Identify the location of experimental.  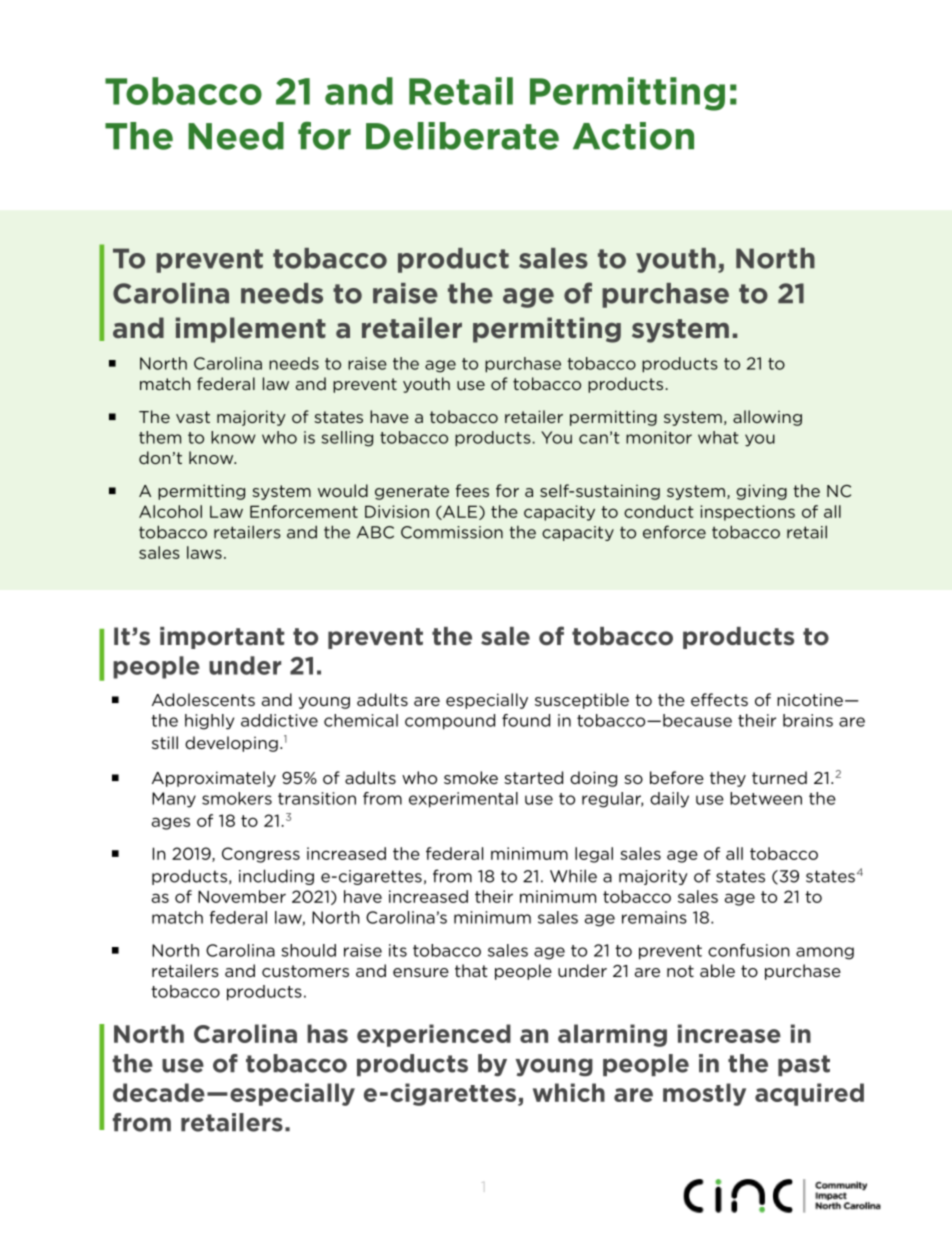
(463, 800).
